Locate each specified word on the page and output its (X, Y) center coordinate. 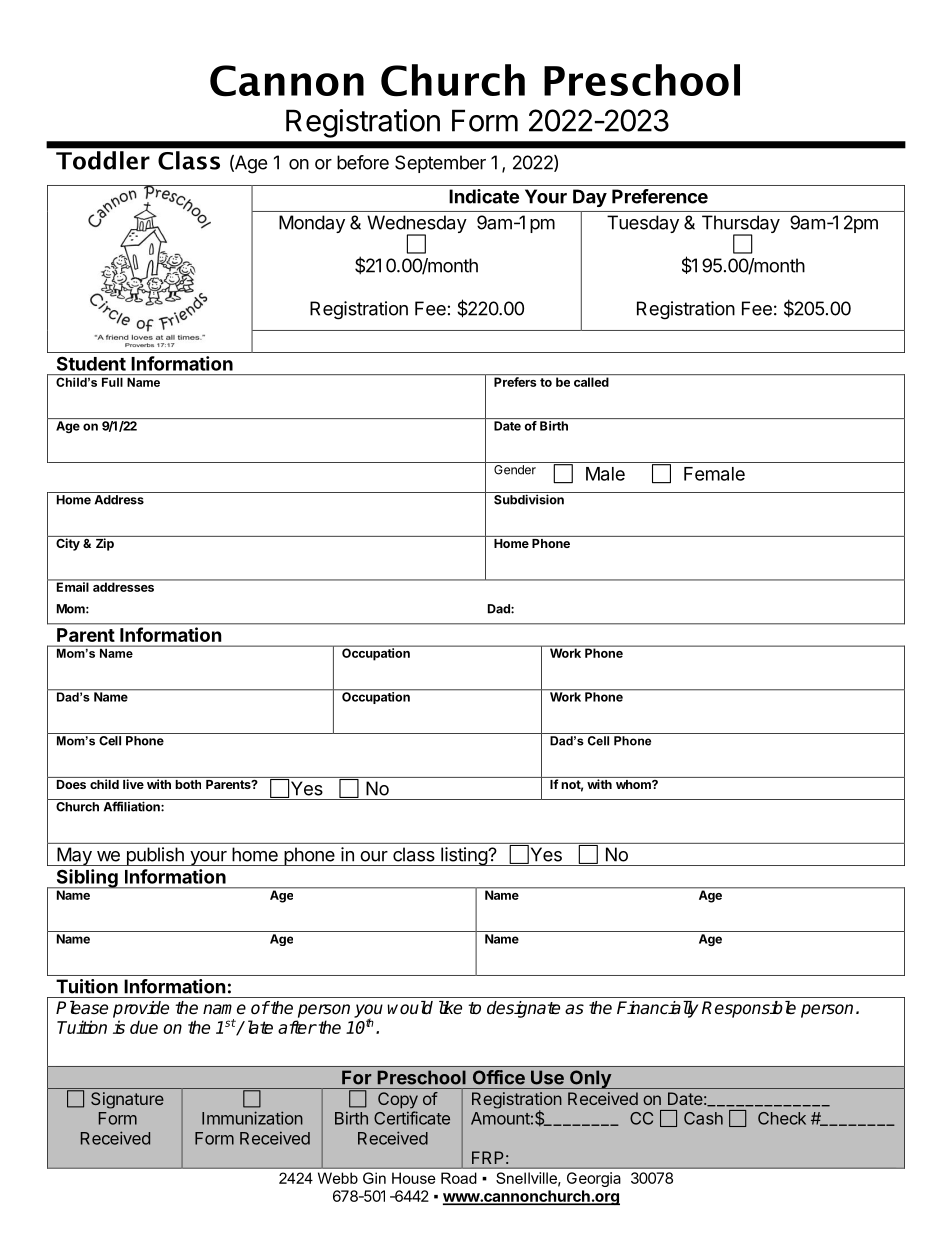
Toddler (103, 160)
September (440, 164)
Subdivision (529, 499)
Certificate (412, 1118)
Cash (703, 1118)
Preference (660, 196)
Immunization (252, 1118)
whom (634, 784)
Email (72, 586)
